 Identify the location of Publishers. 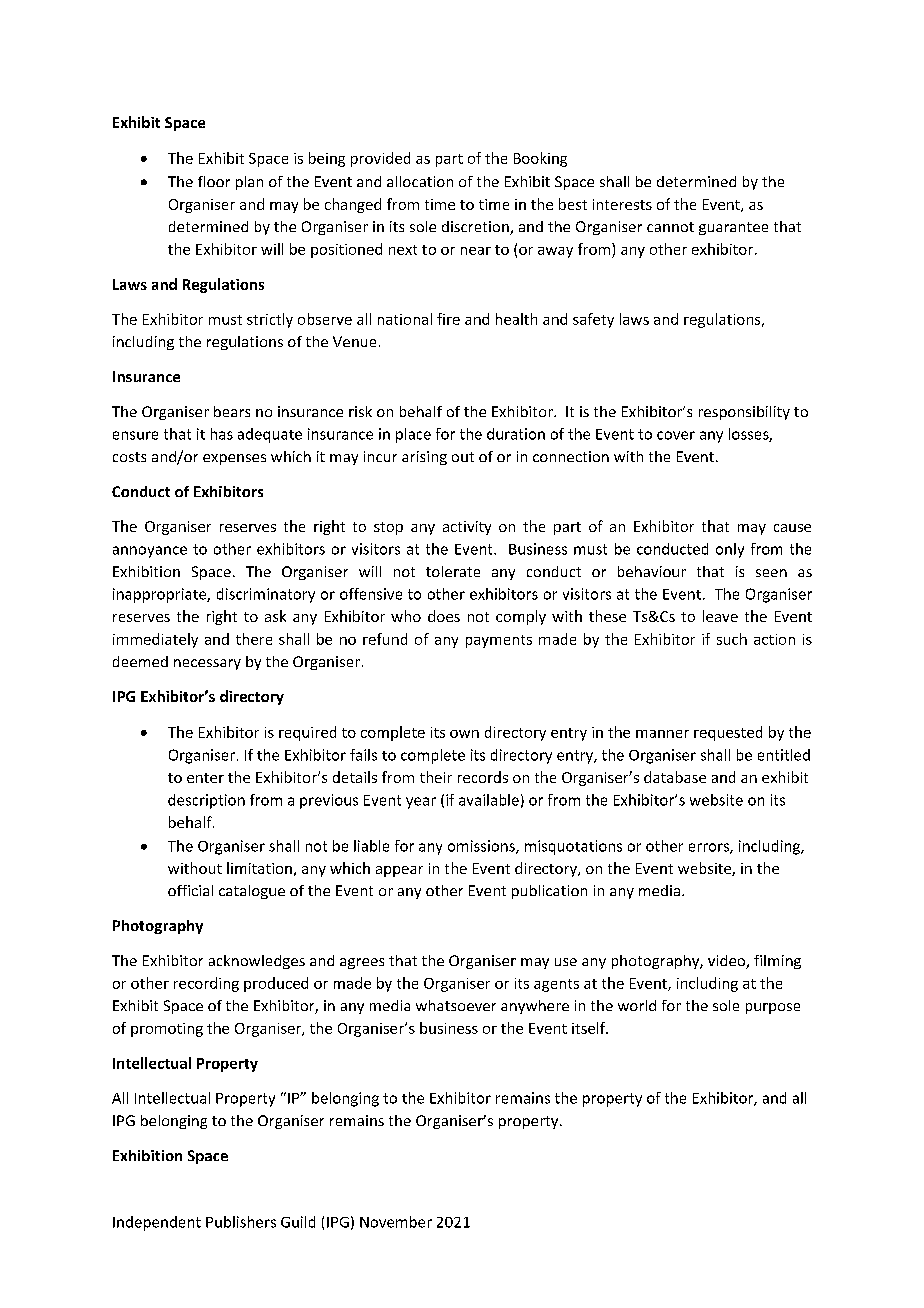
(241, 1222).
